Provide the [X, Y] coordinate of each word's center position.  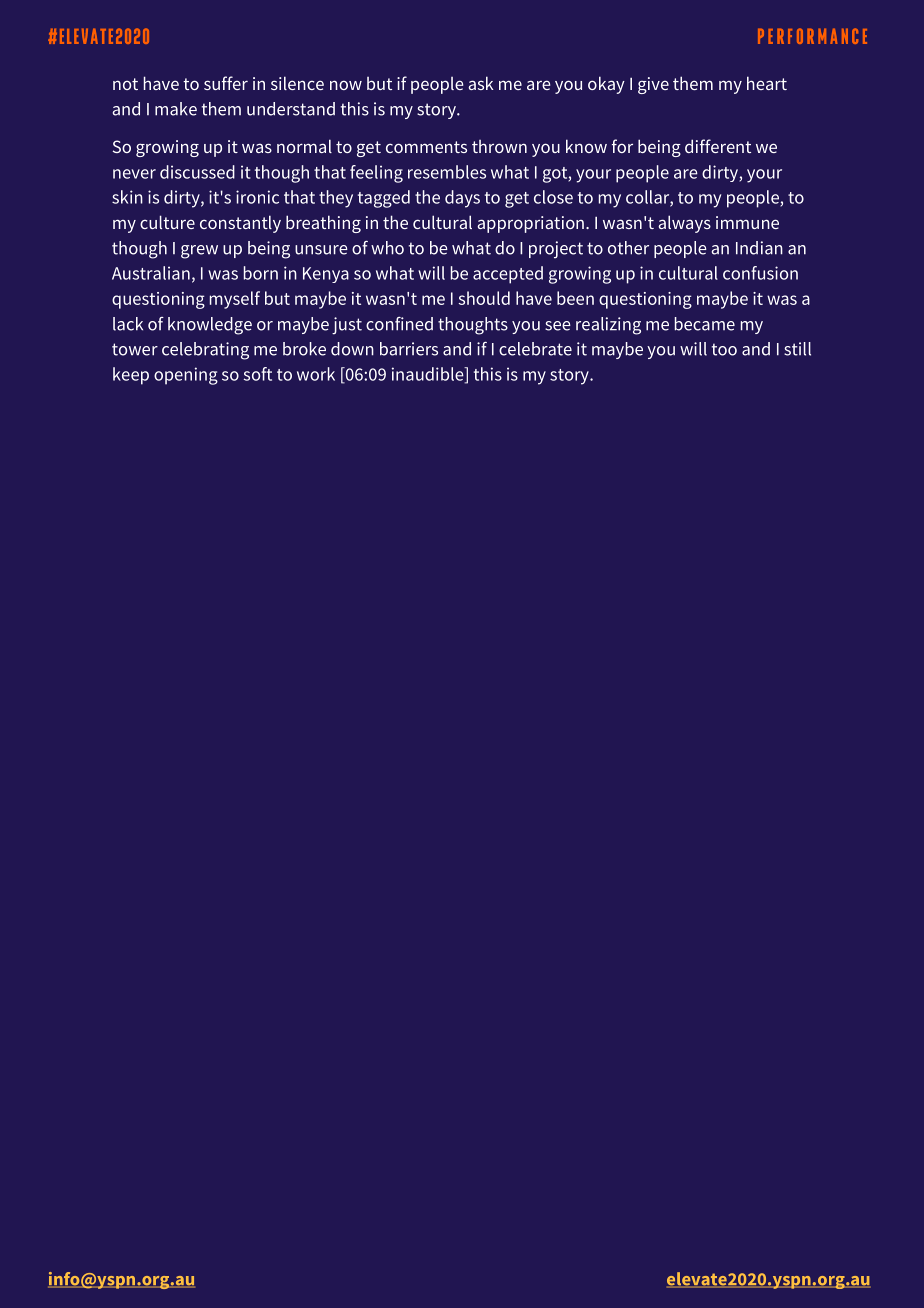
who [387, 248]
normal [304, 146]
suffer [226, 83]
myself [235, 300]
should [484, 298]
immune [747, 222]
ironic [257, 197]
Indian [759, 248]
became [705, 324]
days [462, 199]
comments [426, 147]
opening [186, 376]
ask [481, 83]
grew [199, 252]
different [718, 146]
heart [767, 83]
